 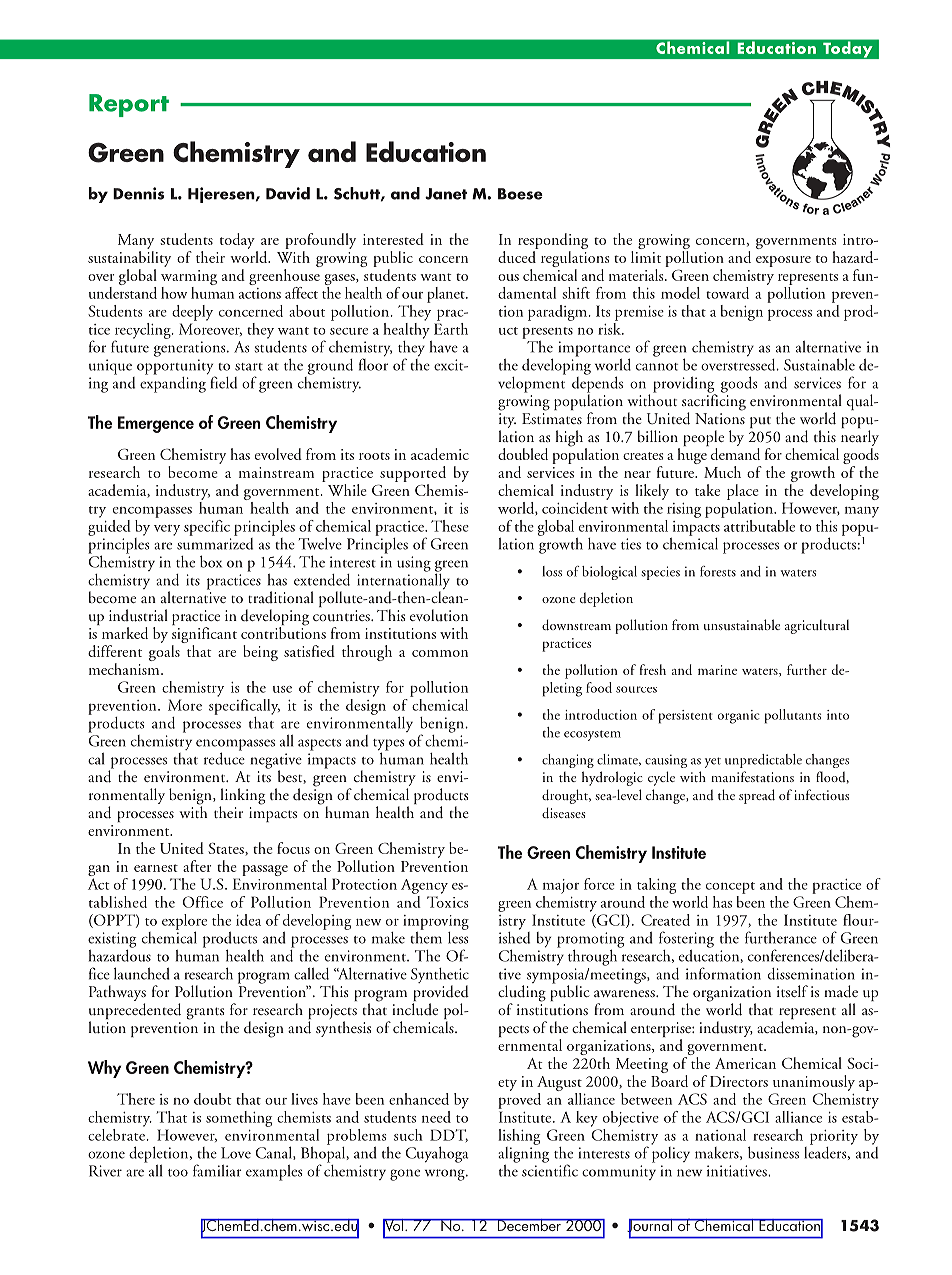 What do you see at coordinates (436, 1154) in the screenshot?
I see `Cuyahoga` at bounding box center [436, 1154].
